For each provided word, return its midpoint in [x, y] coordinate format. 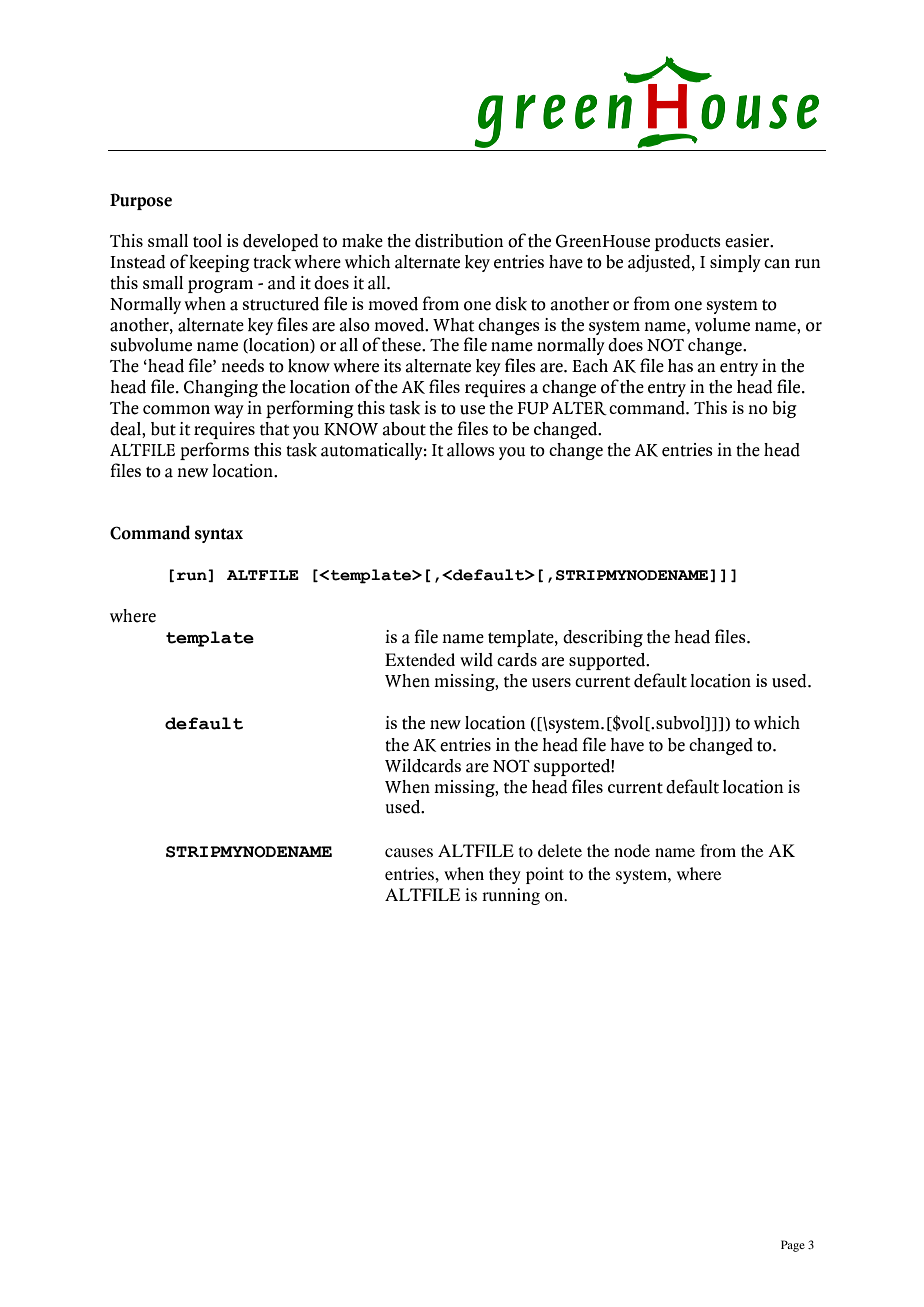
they [505, 875]
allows [471, 450]
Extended [420, 659]
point [545, 875]
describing [603, 638]
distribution [459, 241]
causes [409, 852]
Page [793, 1246]
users [551, 683]
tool [207, 241]
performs [214, 451]
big [784, 409]
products [687, 242]
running [511, 896]
